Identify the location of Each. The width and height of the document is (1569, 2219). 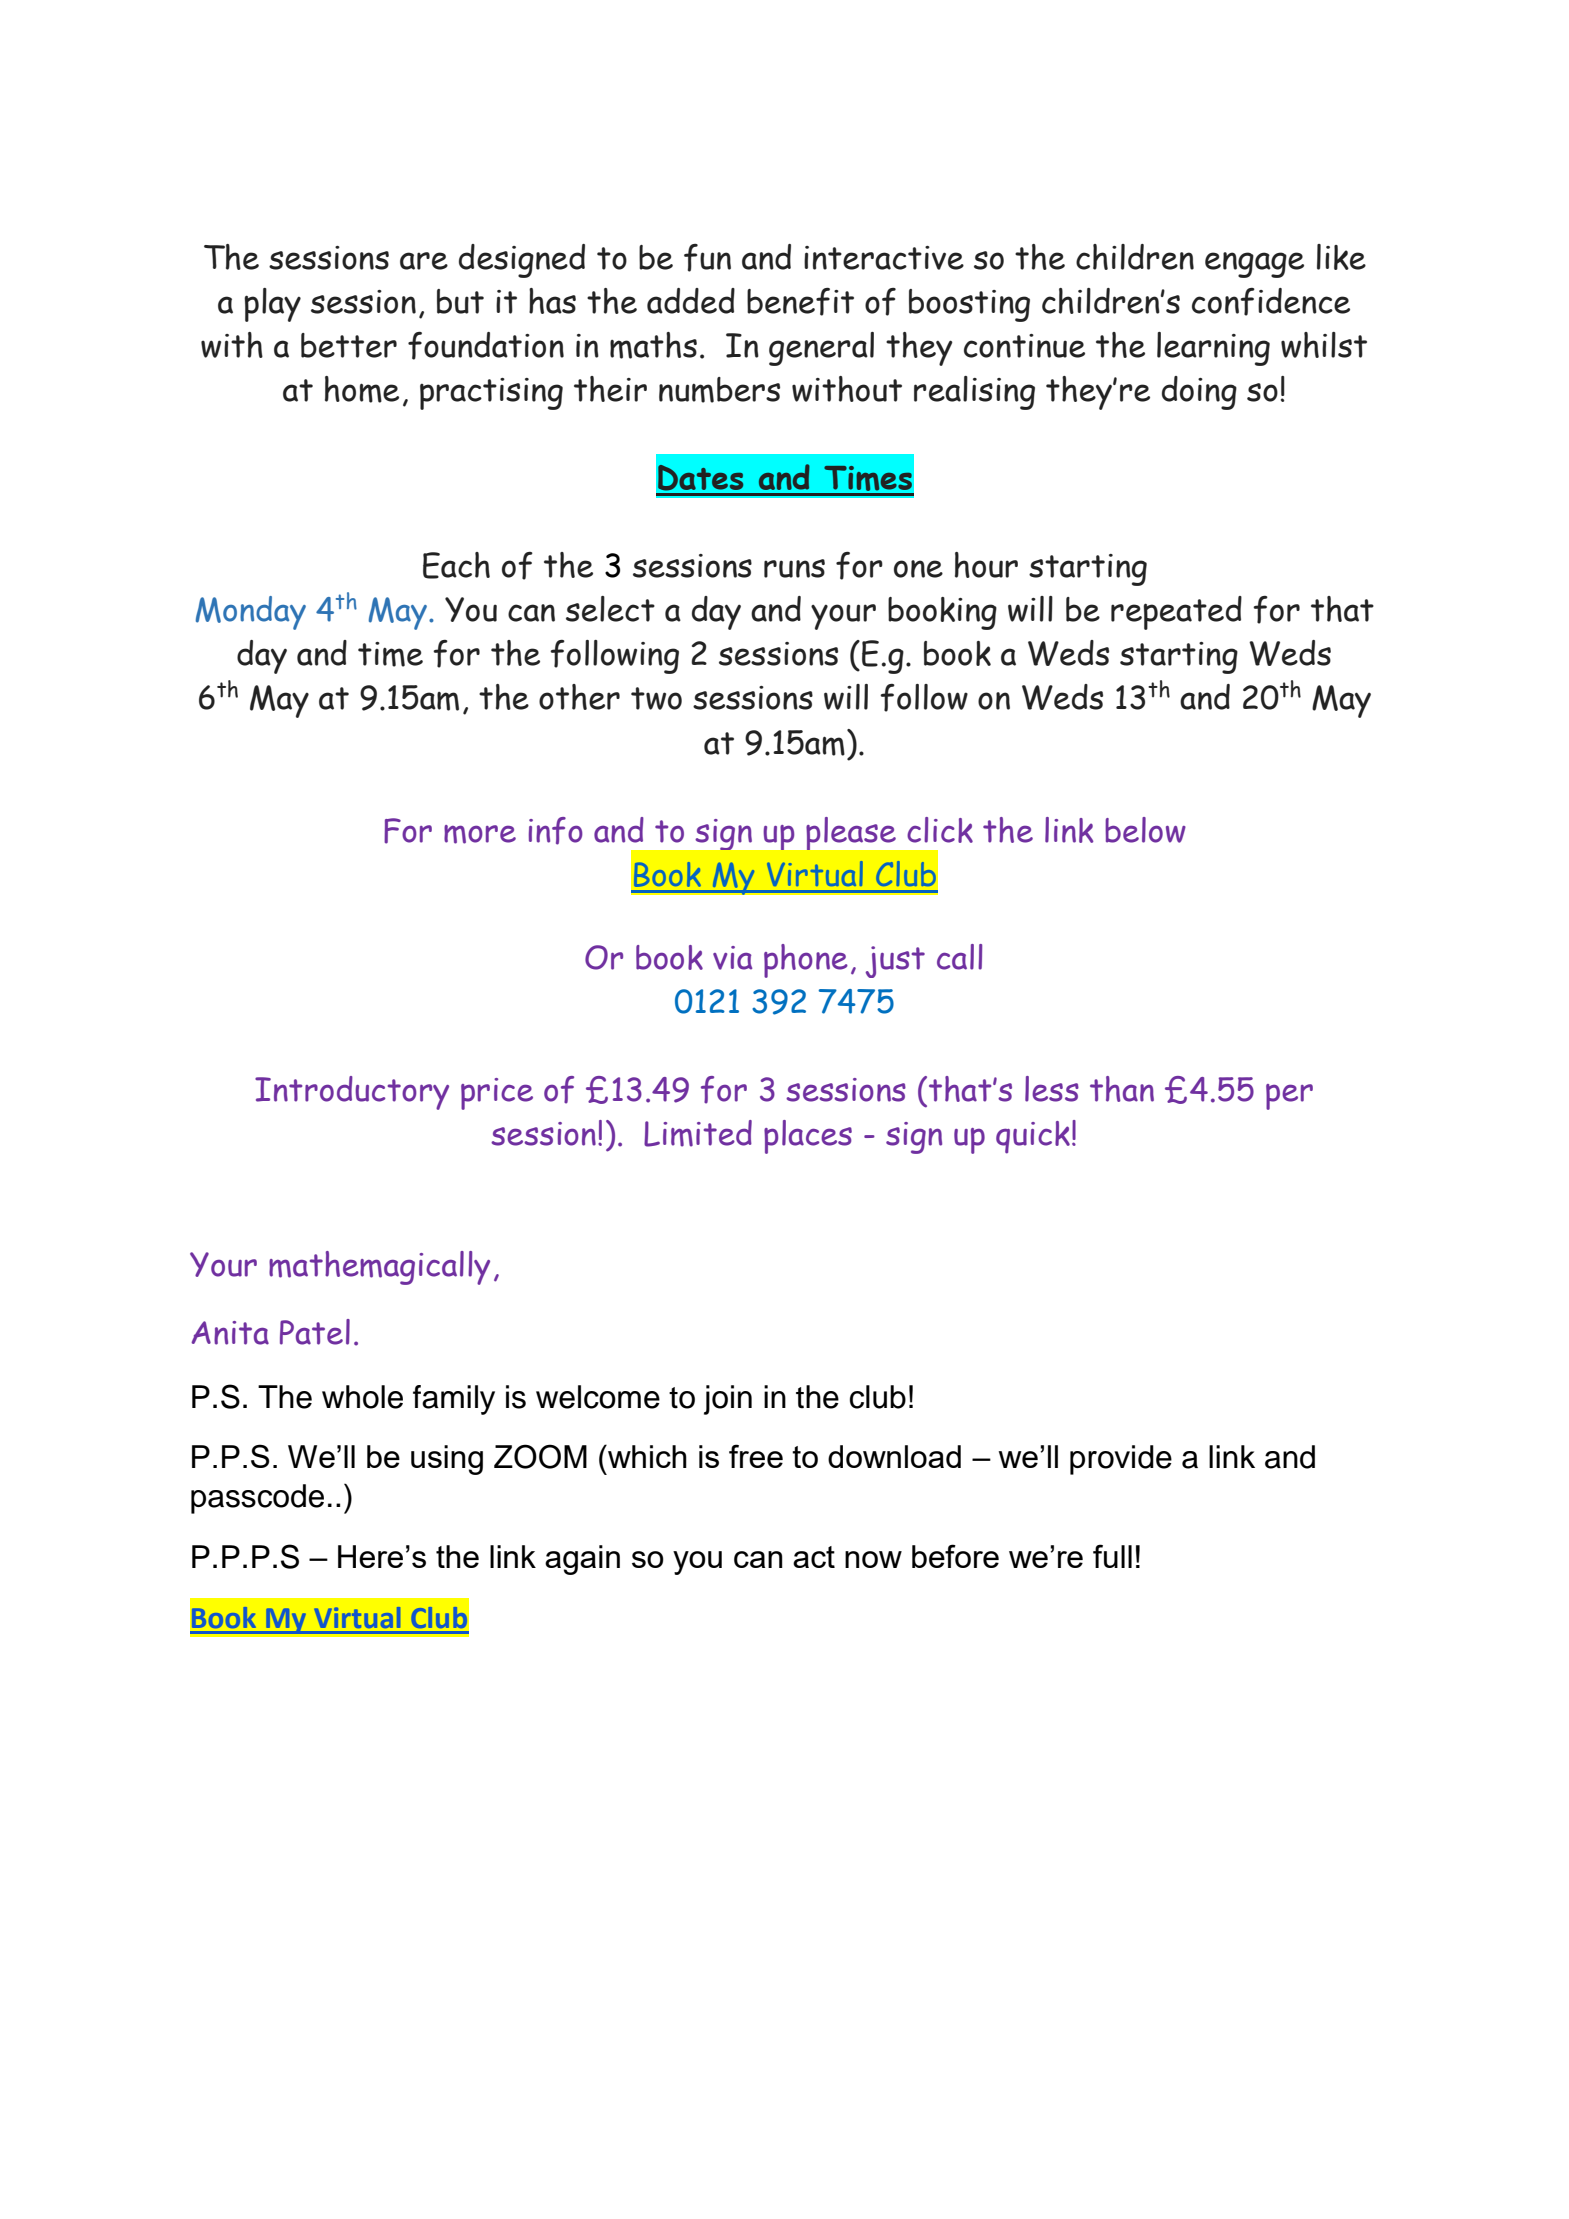
(456, 565).
